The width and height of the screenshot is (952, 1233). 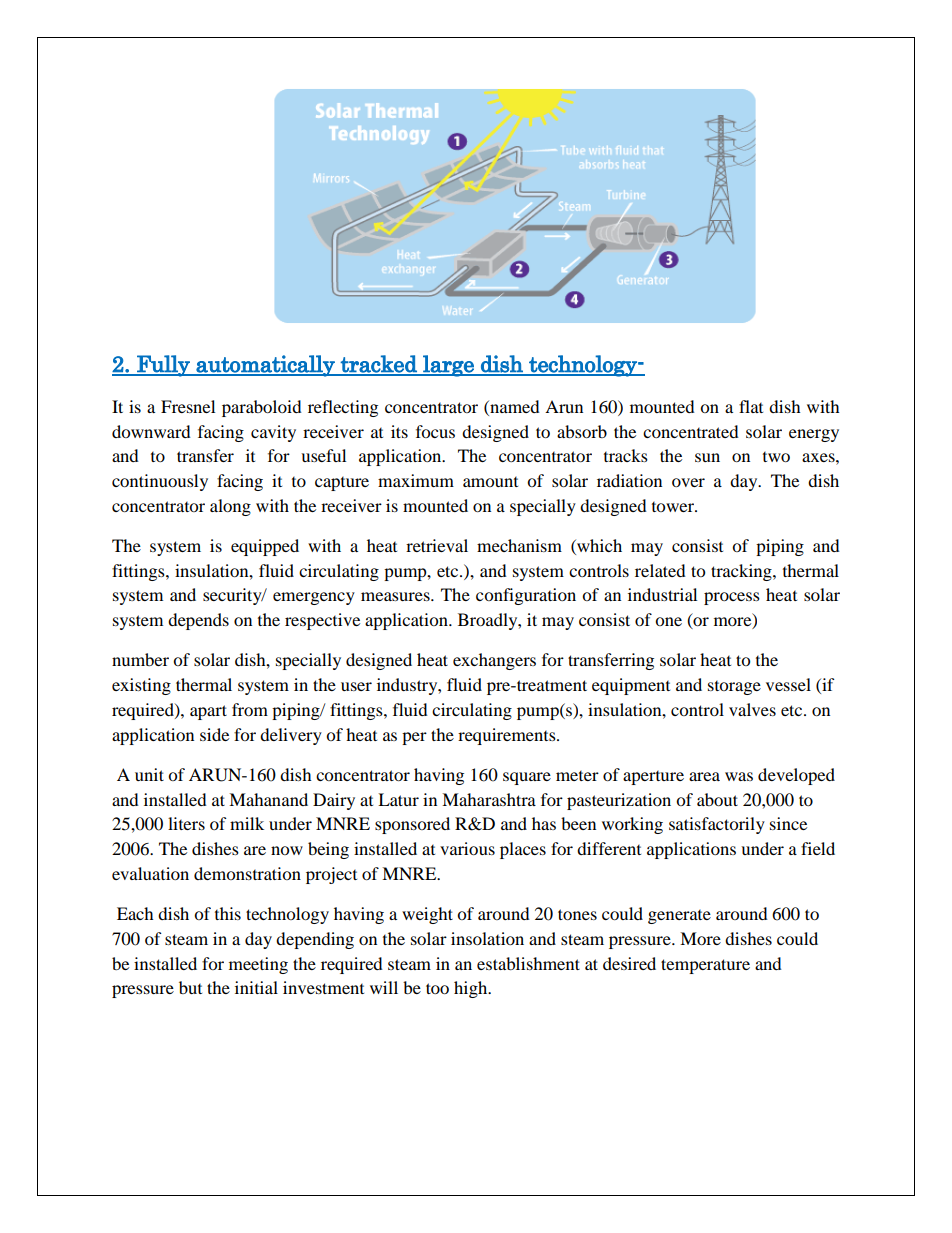 I want to click on temperature, so click(x=705, y=966).
